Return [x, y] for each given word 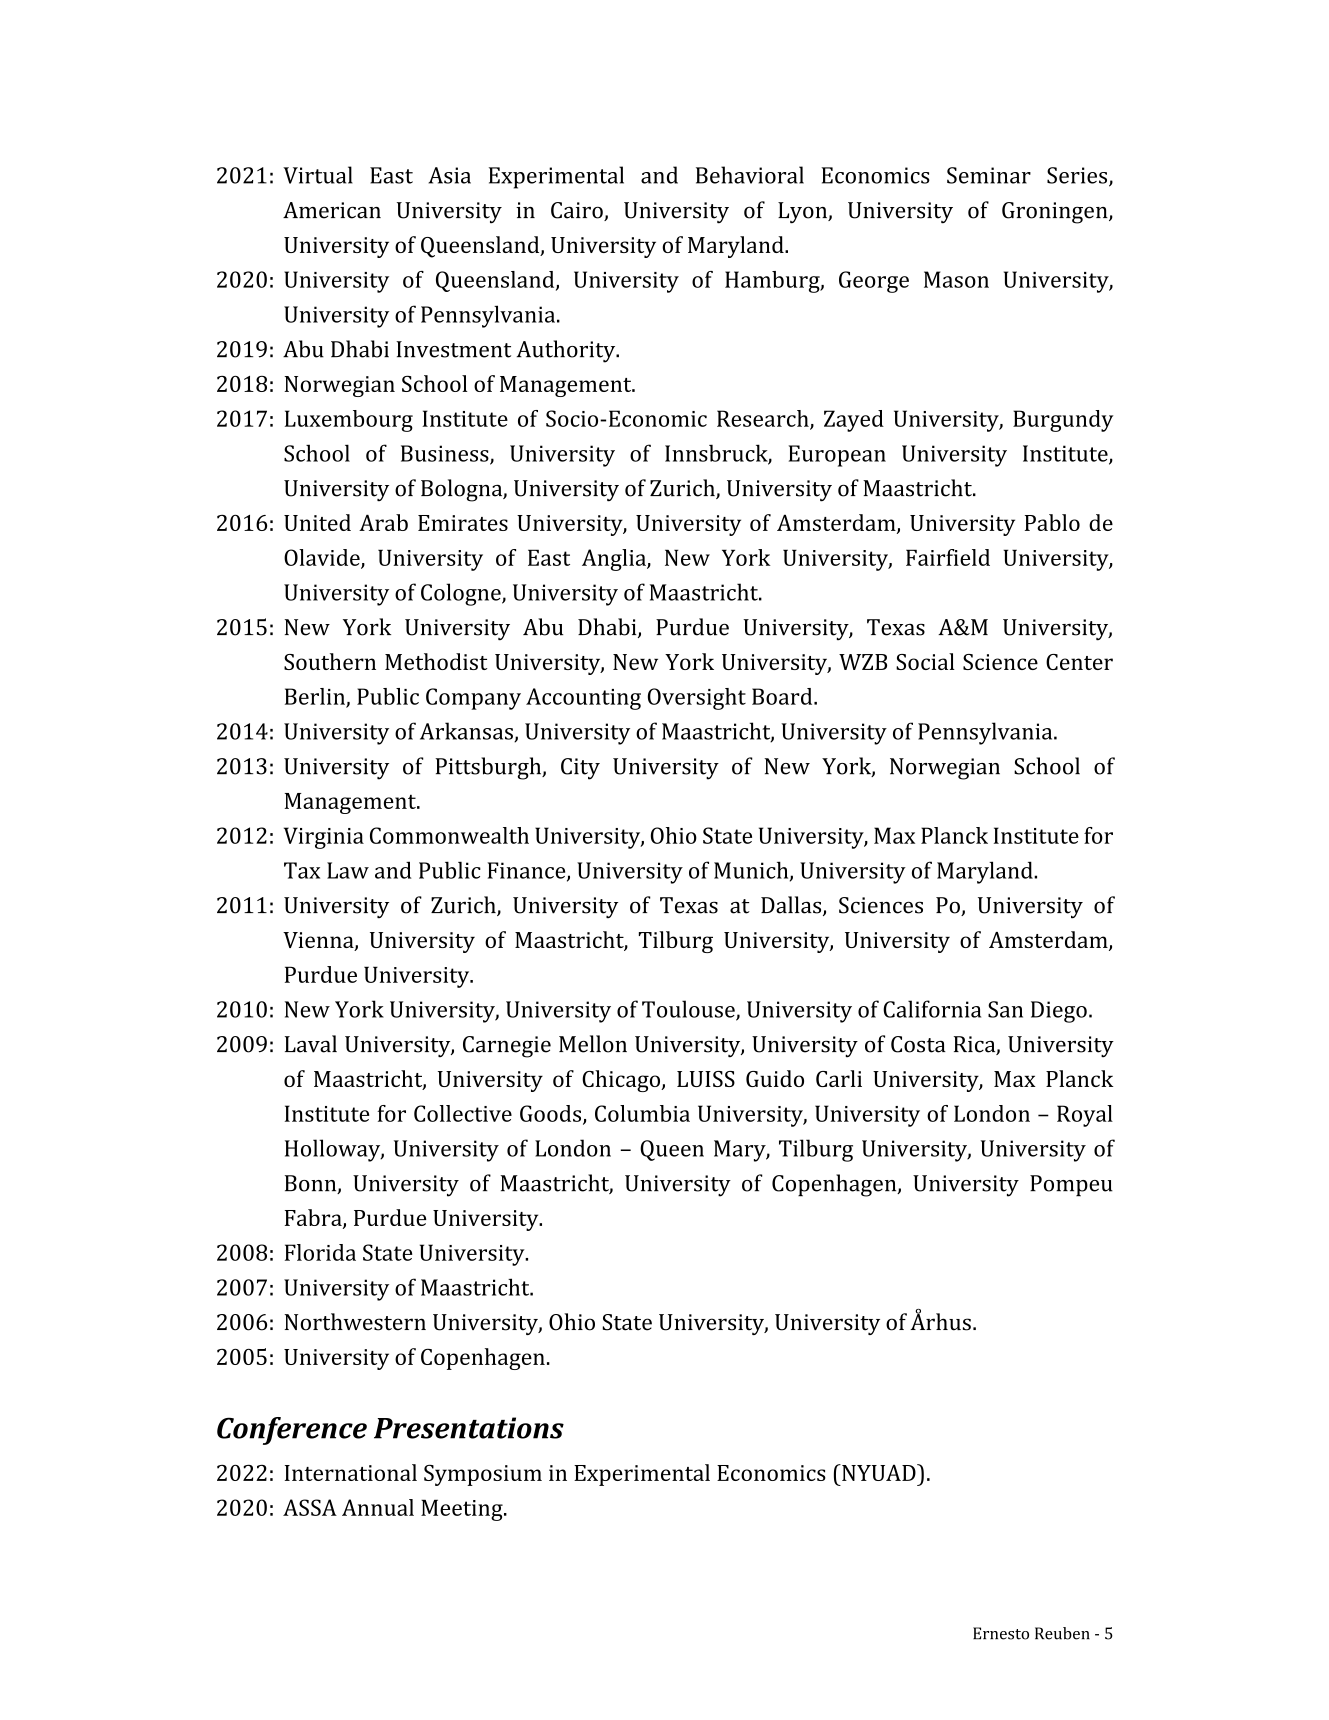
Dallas [792, 906]
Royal [1085, 1116]
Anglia [615, 560]
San [1005, 1009]
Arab [383, 522]
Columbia [642, 1113]
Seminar [989, 175]
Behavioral [750, 175]
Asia [449, 175]
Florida [320, 1252]
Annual [378, 1507]
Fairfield [948, 557]
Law [348, 870]
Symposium [483, 1475]
